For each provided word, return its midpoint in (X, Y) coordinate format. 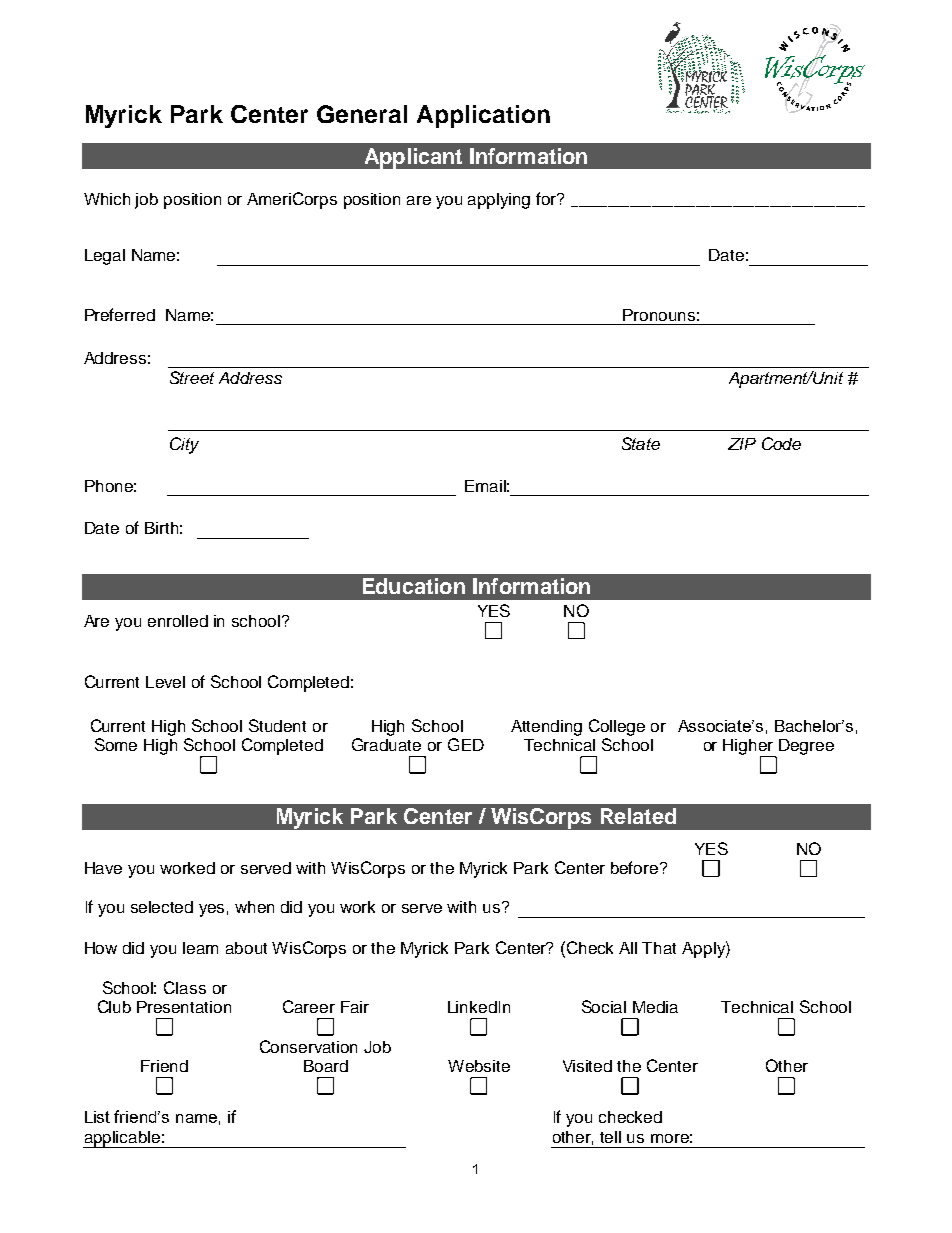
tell (610, 1137)
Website (479, 1066)
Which (107, 199)
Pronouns (659, 315)
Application (483, 116)
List (97, 1117)
